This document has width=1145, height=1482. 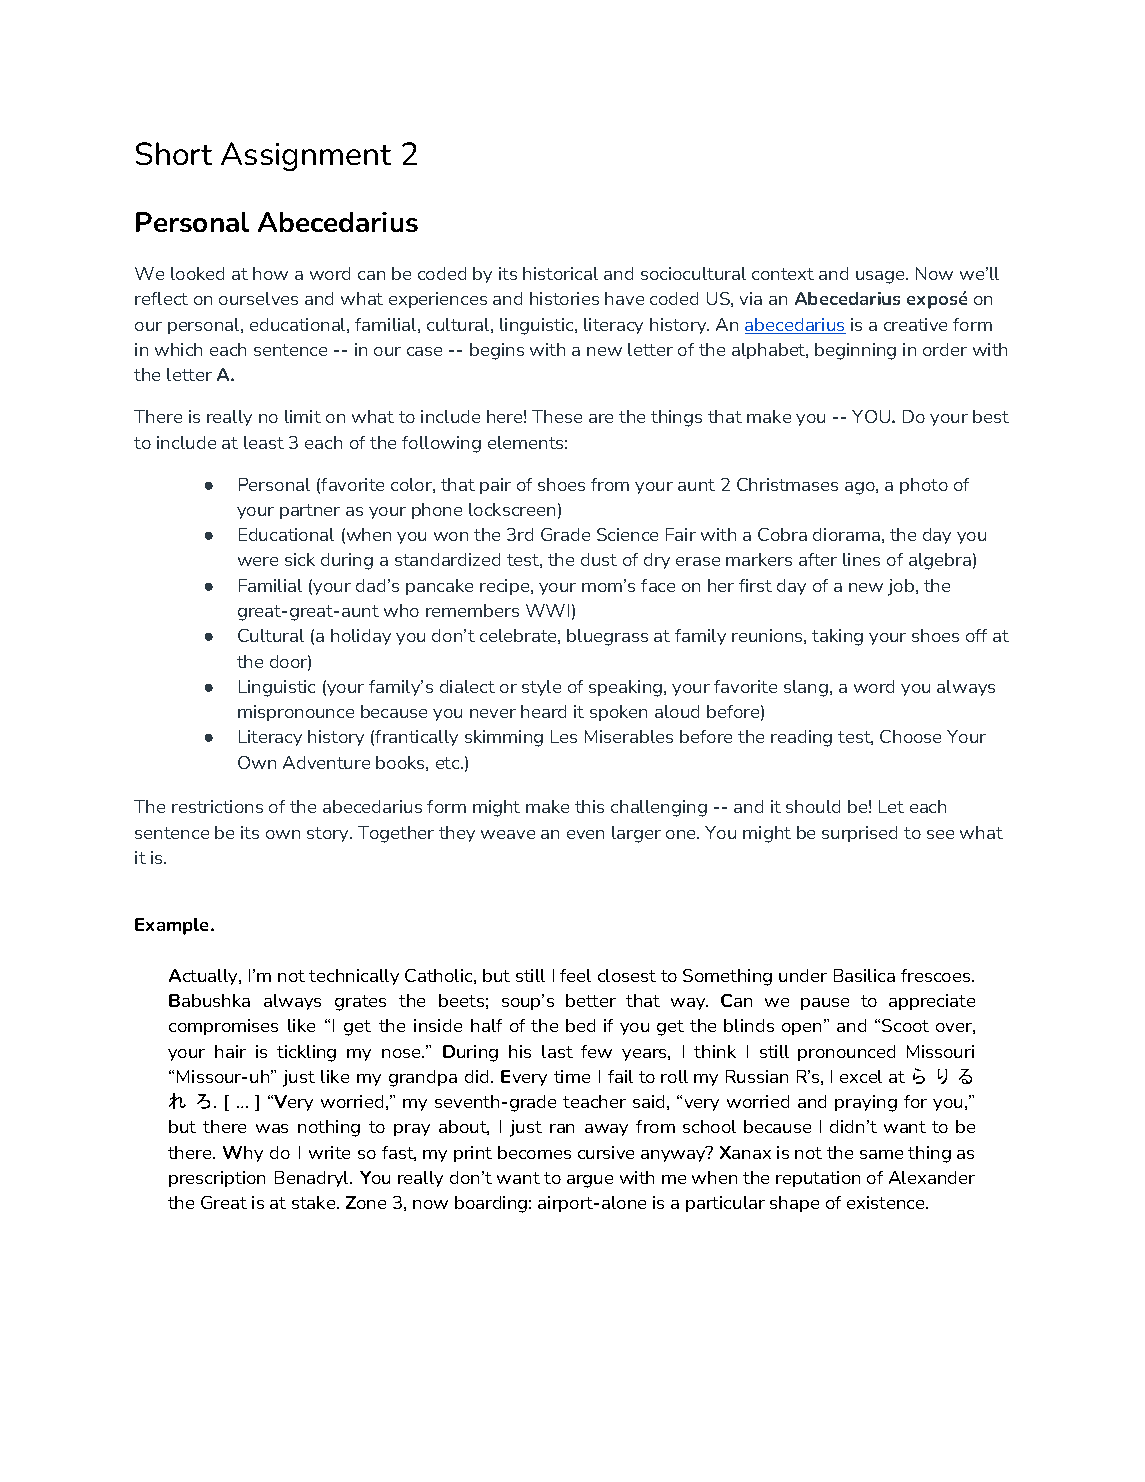 I want to click on argue, so click(x=590, y=1181).
